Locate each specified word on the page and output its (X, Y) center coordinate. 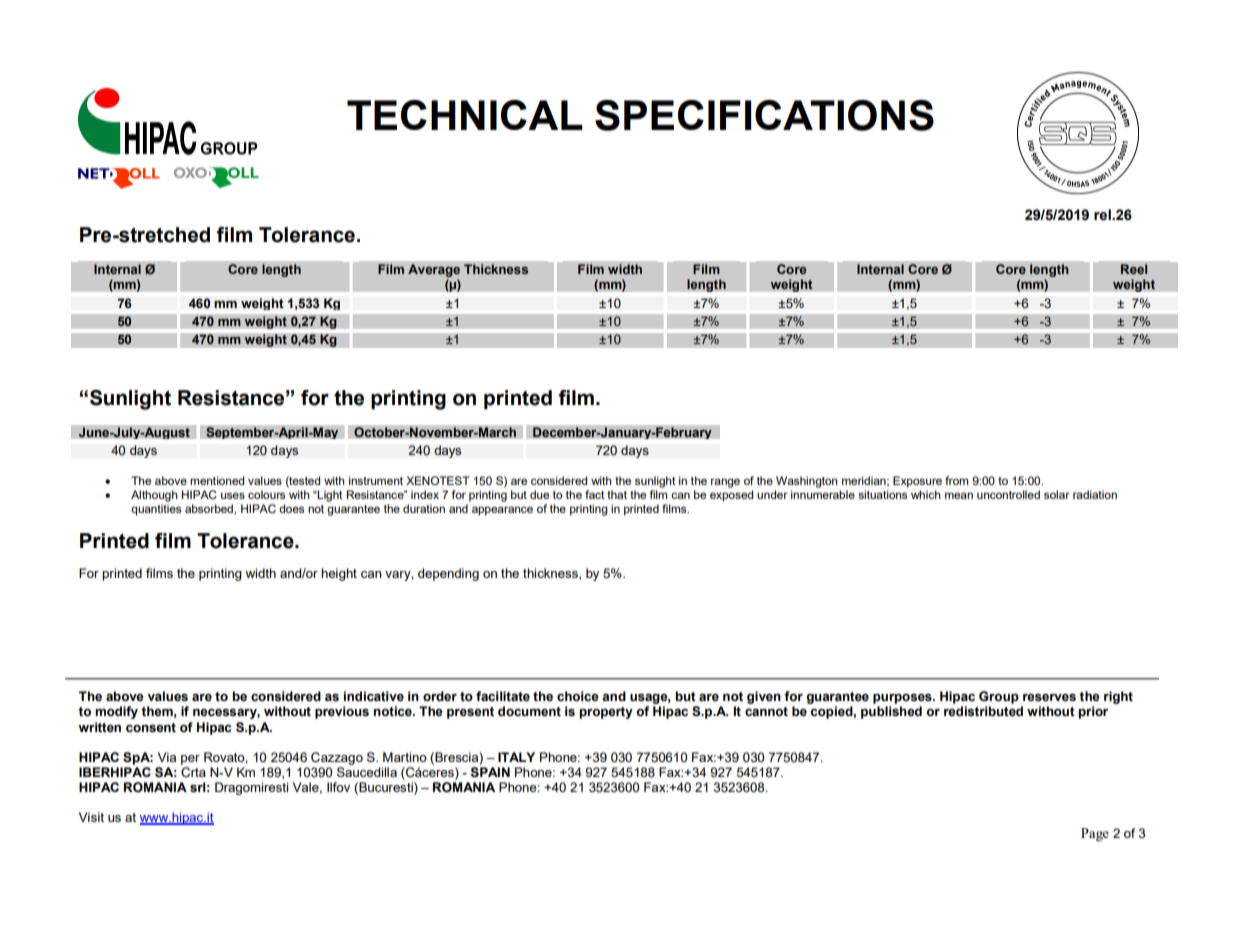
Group (999, 697)
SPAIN (490, 772)
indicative (374, 696)
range (725, 483)
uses (233, 495)
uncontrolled (1008, 494)
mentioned (217, 480)
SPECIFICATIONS (764, 115)
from (956, 480)
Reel (1134, 269)
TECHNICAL (465, 115)
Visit (91, 817)
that (617, 494)
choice (578, 696)
